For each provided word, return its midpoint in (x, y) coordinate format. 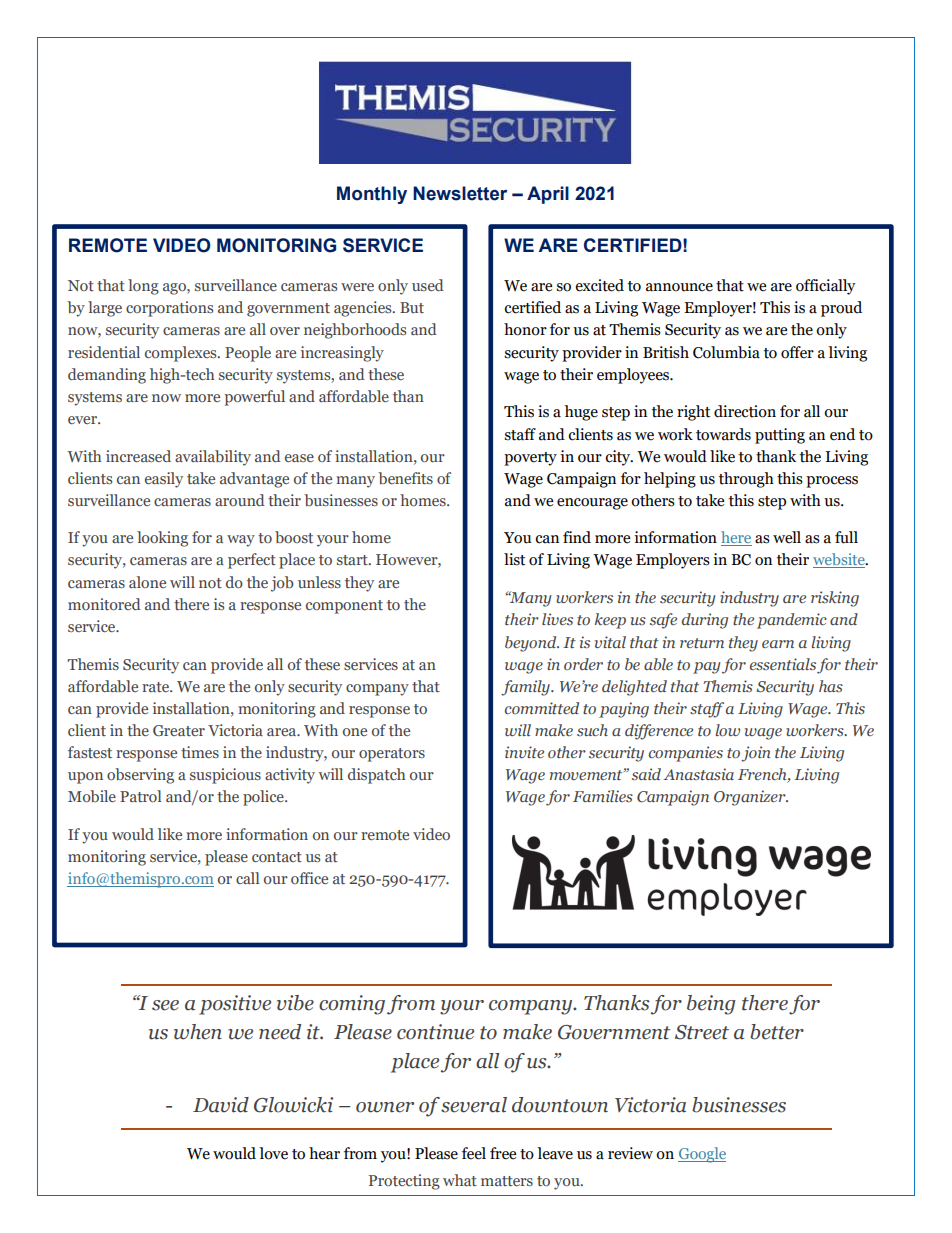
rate (156, 687)
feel (474, 1153)
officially (826, 287)
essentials (783, 664)
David (221, 1105)
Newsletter (460, 193)
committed (542, 708)
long (143, 287)
